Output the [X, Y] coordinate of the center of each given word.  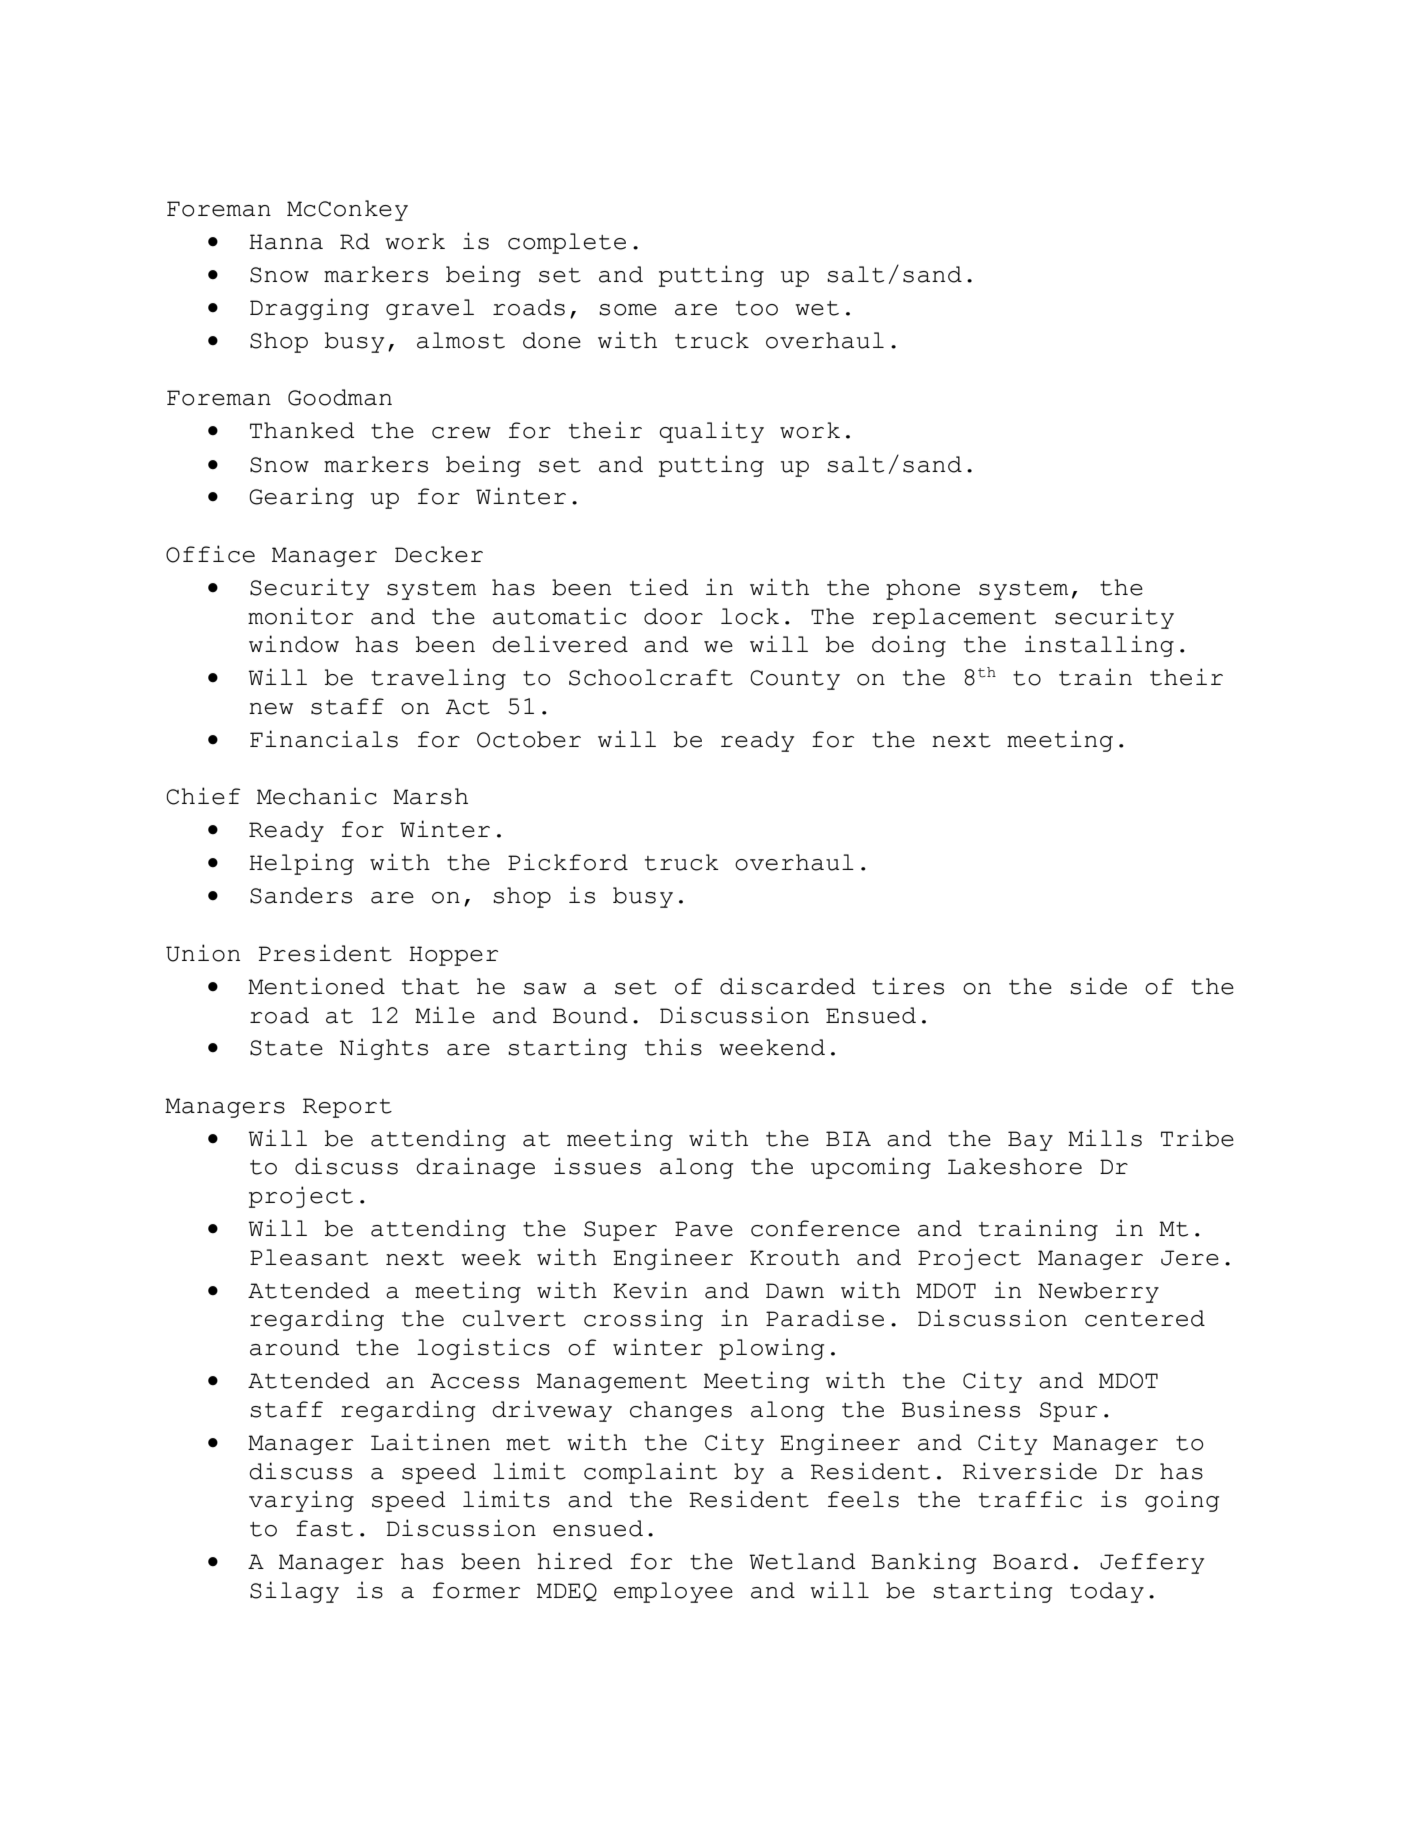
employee [673, 1592]
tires [908, 986]
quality [711, 432]
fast [324, 1528]
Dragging [309, 309]
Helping [301, 864]
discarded [787, 986]
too [757, 308]
